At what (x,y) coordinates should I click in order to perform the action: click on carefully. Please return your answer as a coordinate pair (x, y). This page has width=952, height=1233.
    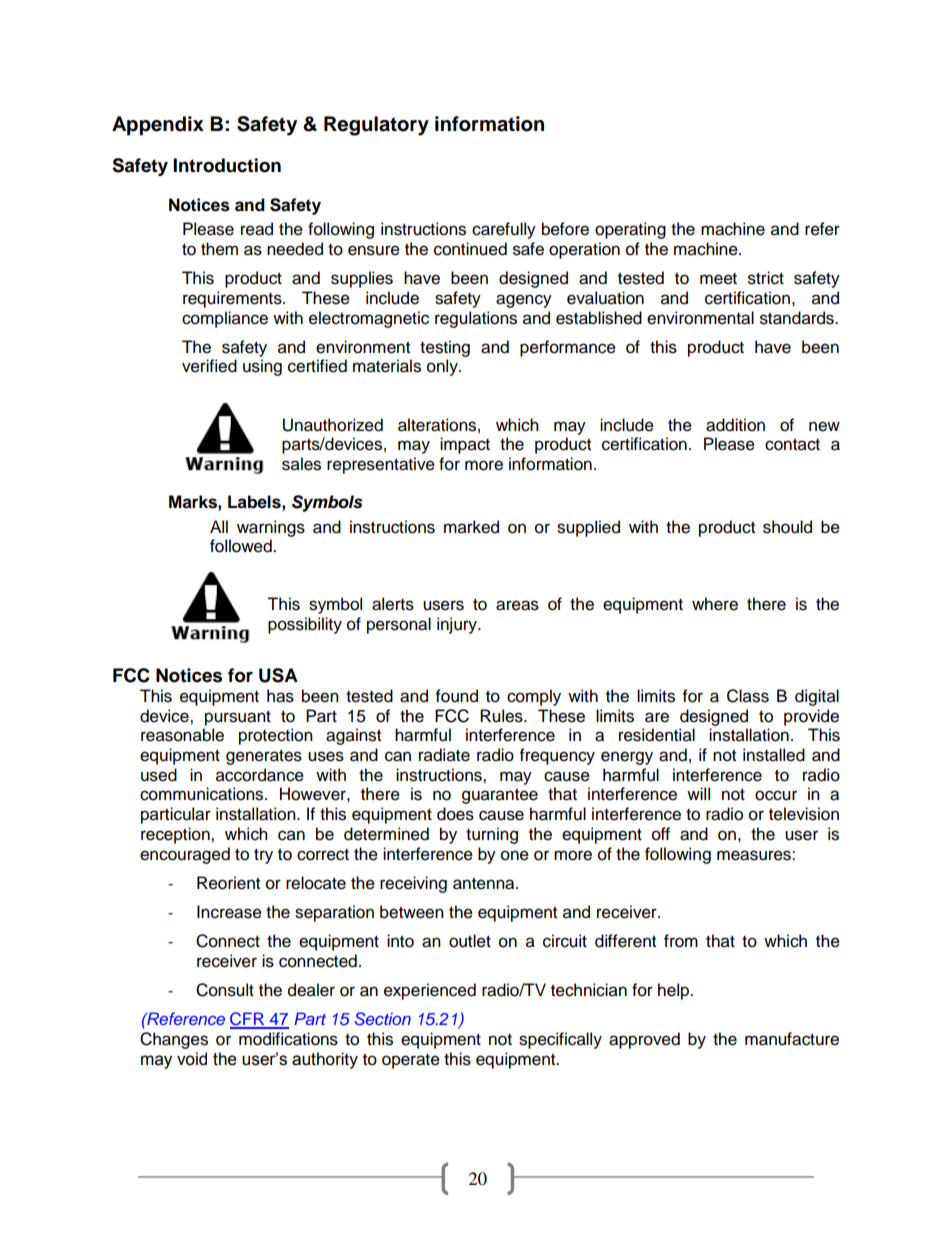
    Looking at the image, I should click on (504, 230).
